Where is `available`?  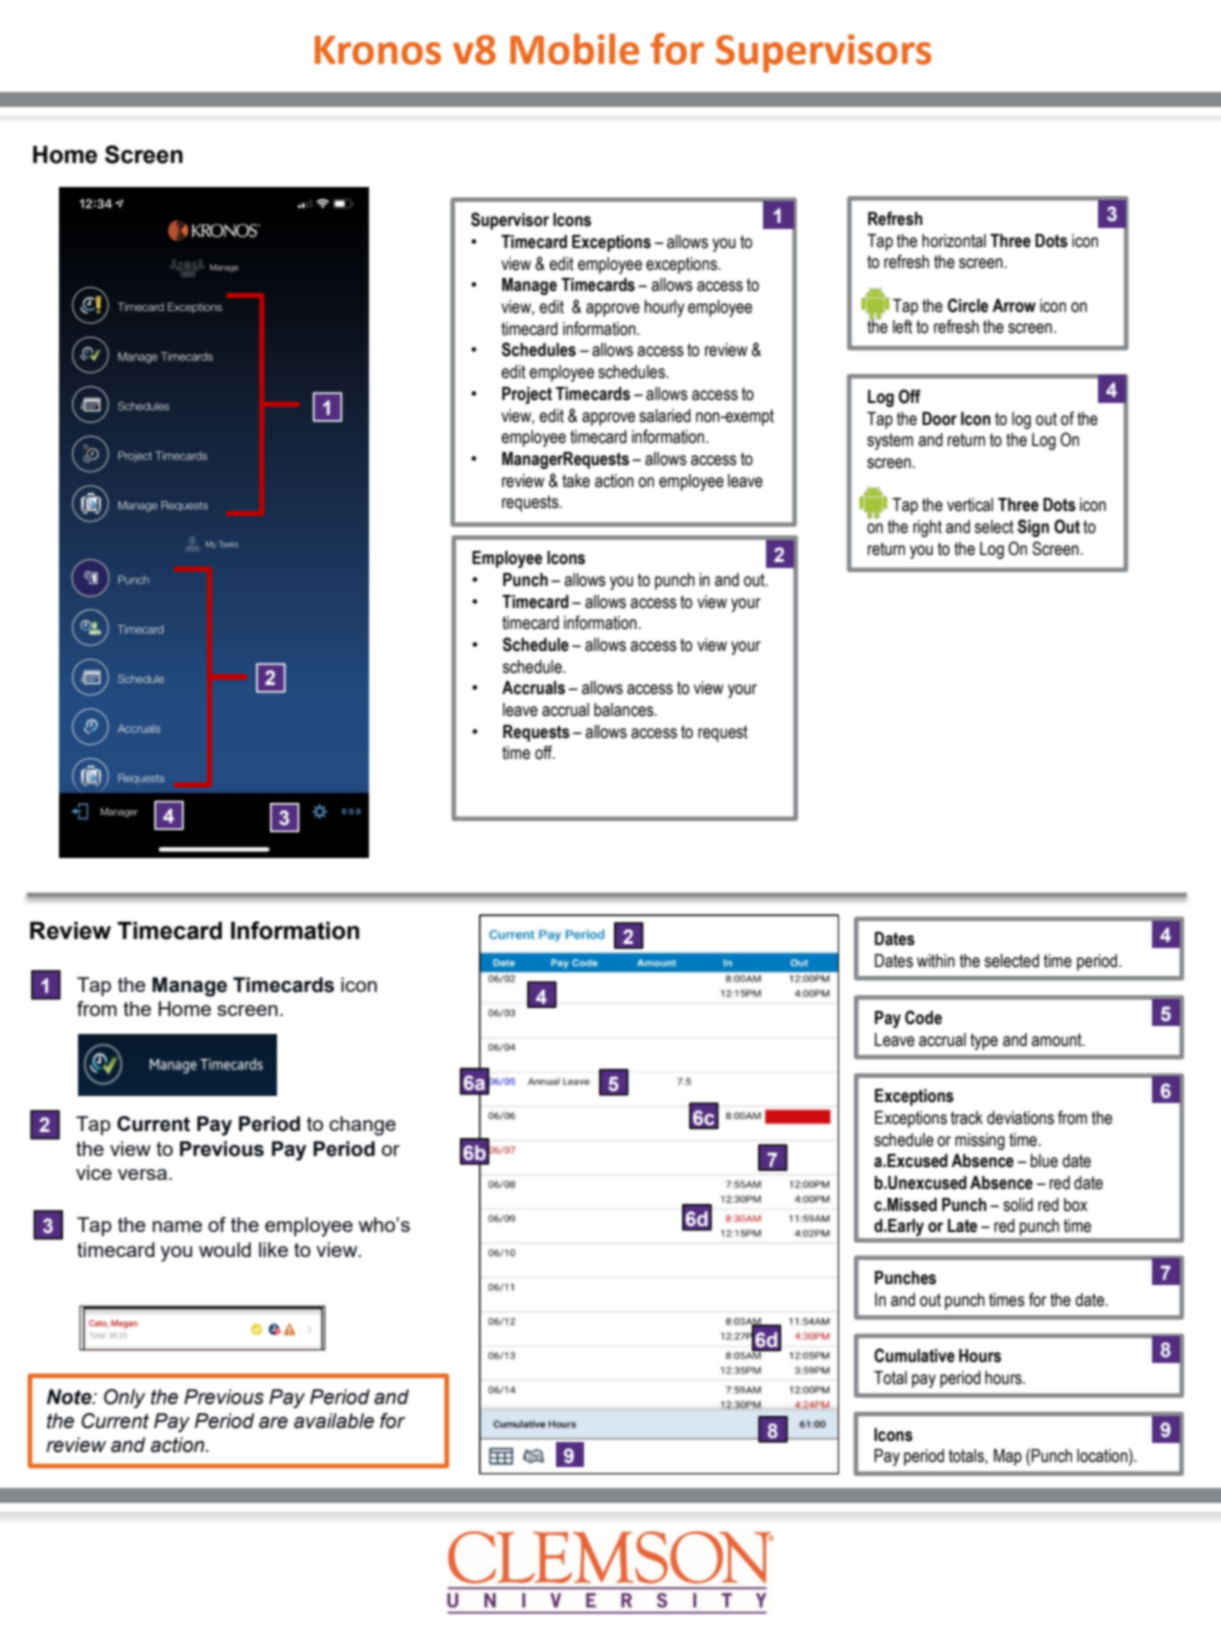
available is located at coordinates (334, 1421).
